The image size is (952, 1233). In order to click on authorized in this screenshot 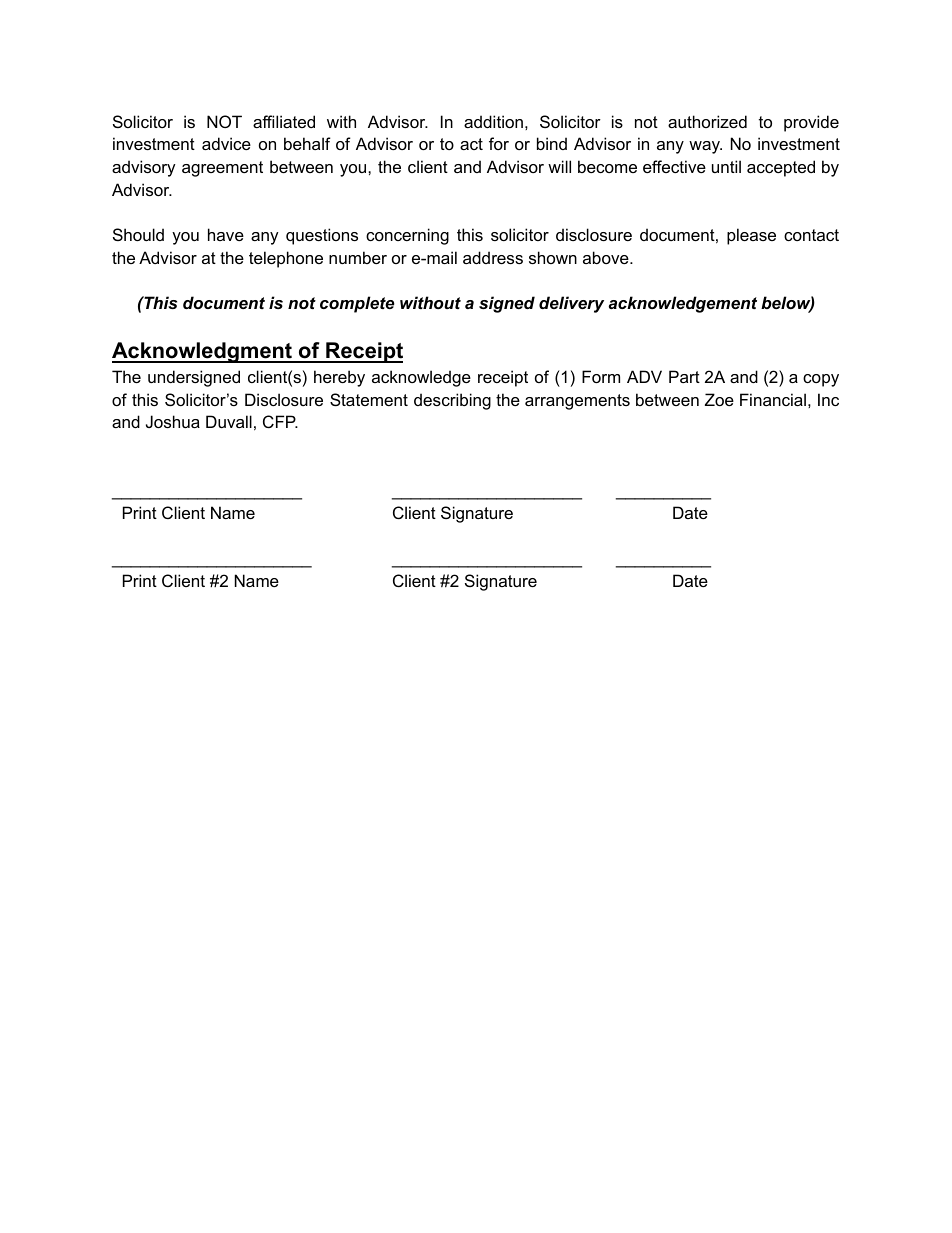, I will do `click(707, 121)`.
